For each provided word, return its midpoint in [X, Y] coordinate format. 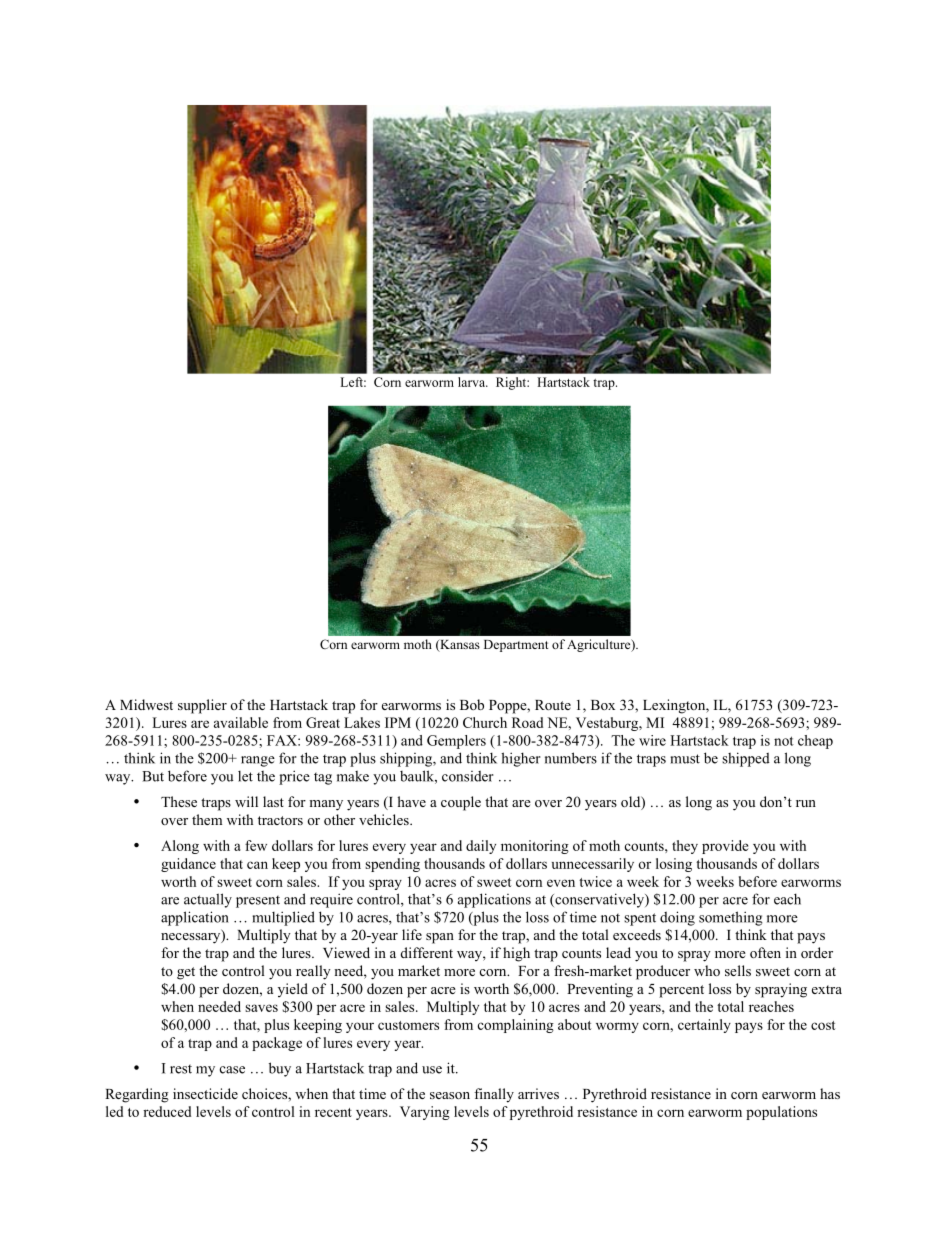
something [731, 918]
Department [516, 646]
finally [494, 1095]
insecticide [205, 1093]
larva [473, 382]
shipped [746, 759]
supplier [202, 706]
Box [603, 705]
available [241, 722]
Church [485, 722]
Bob [472, 704]
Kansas [459, 645]
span [440, 938]
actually [208, 900]
